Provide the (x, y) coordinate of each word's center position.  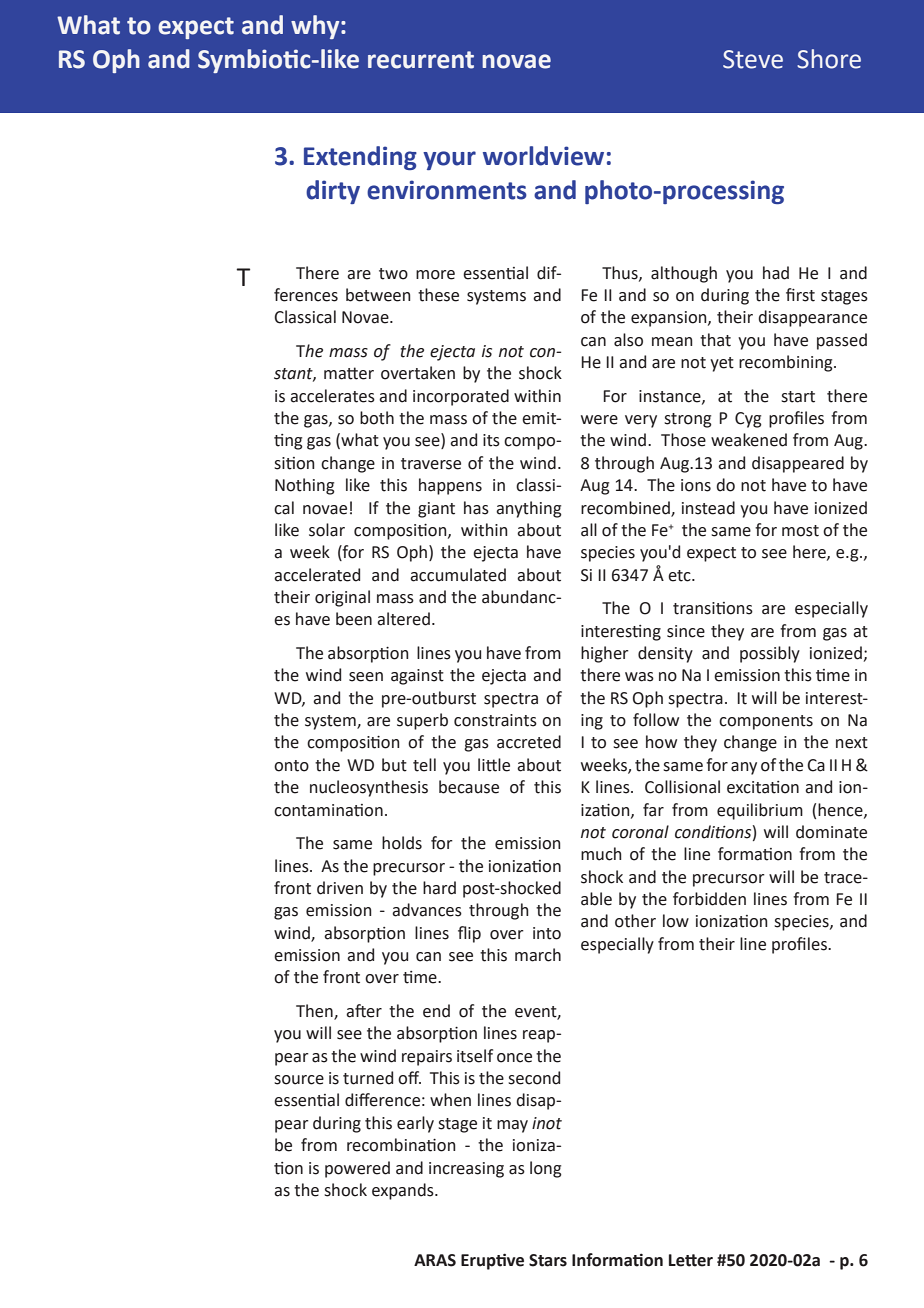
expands (404, 1191)
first (800, 295)
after (364, 1011)
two (393, 274)
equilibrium (760, 811)
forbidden (709, 899)
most (800, 531)
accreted (529, 742)
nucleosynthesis (369, 788)
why (316, 27)
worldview (543, 156)
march (538, 955)
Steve (753, 59)
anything (529, 509)
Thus (621, 273)
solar (327, 530)
